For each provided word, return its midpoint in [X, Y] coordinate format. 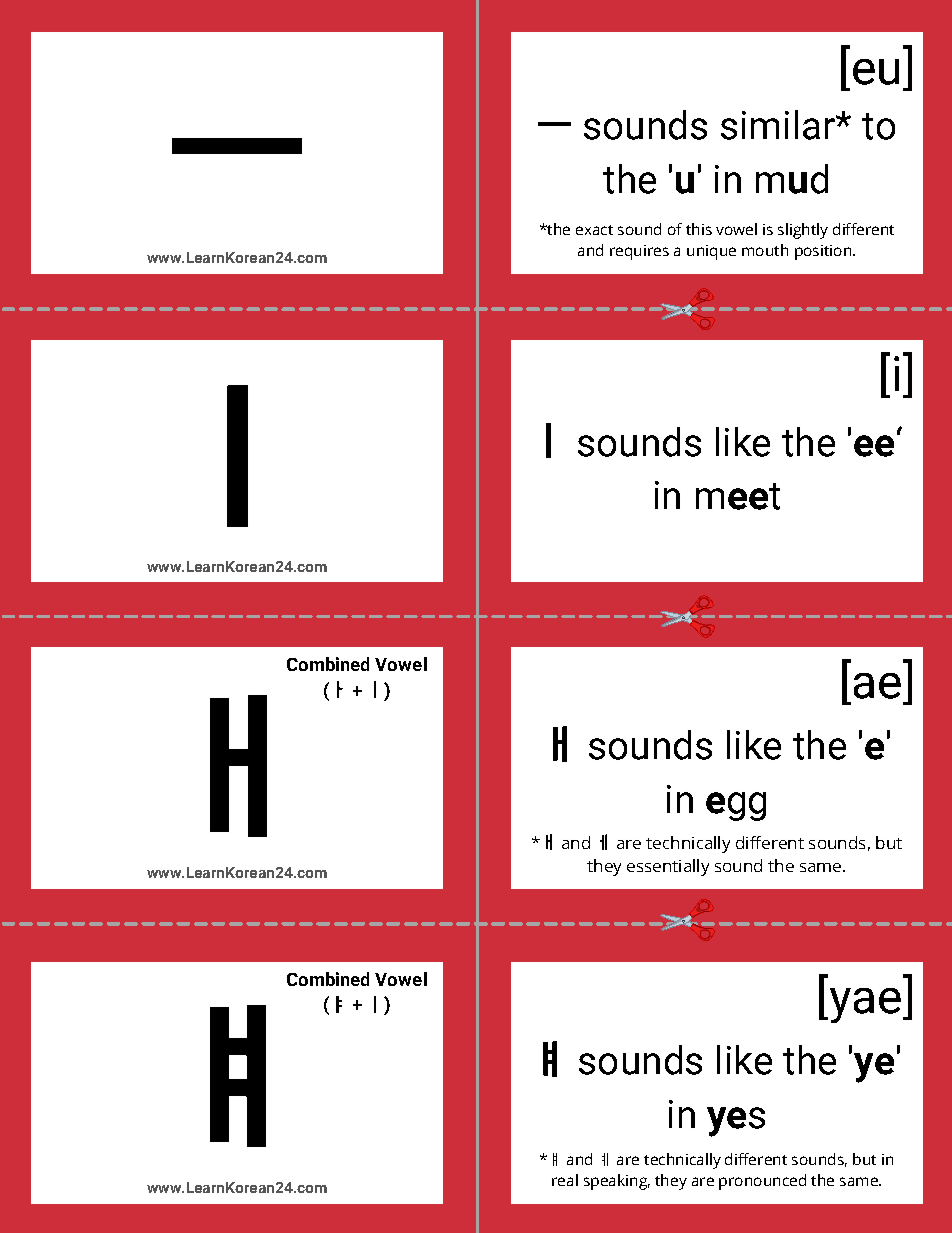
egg [736, 806]
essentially [668, 867]
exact [594, 230]
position [823, 252]
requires [639, 252]
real [565, 1180]
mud [792, 179]
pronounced [762, 1182]
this [699, 229]
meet [738, 496]
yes [736, 1122]
